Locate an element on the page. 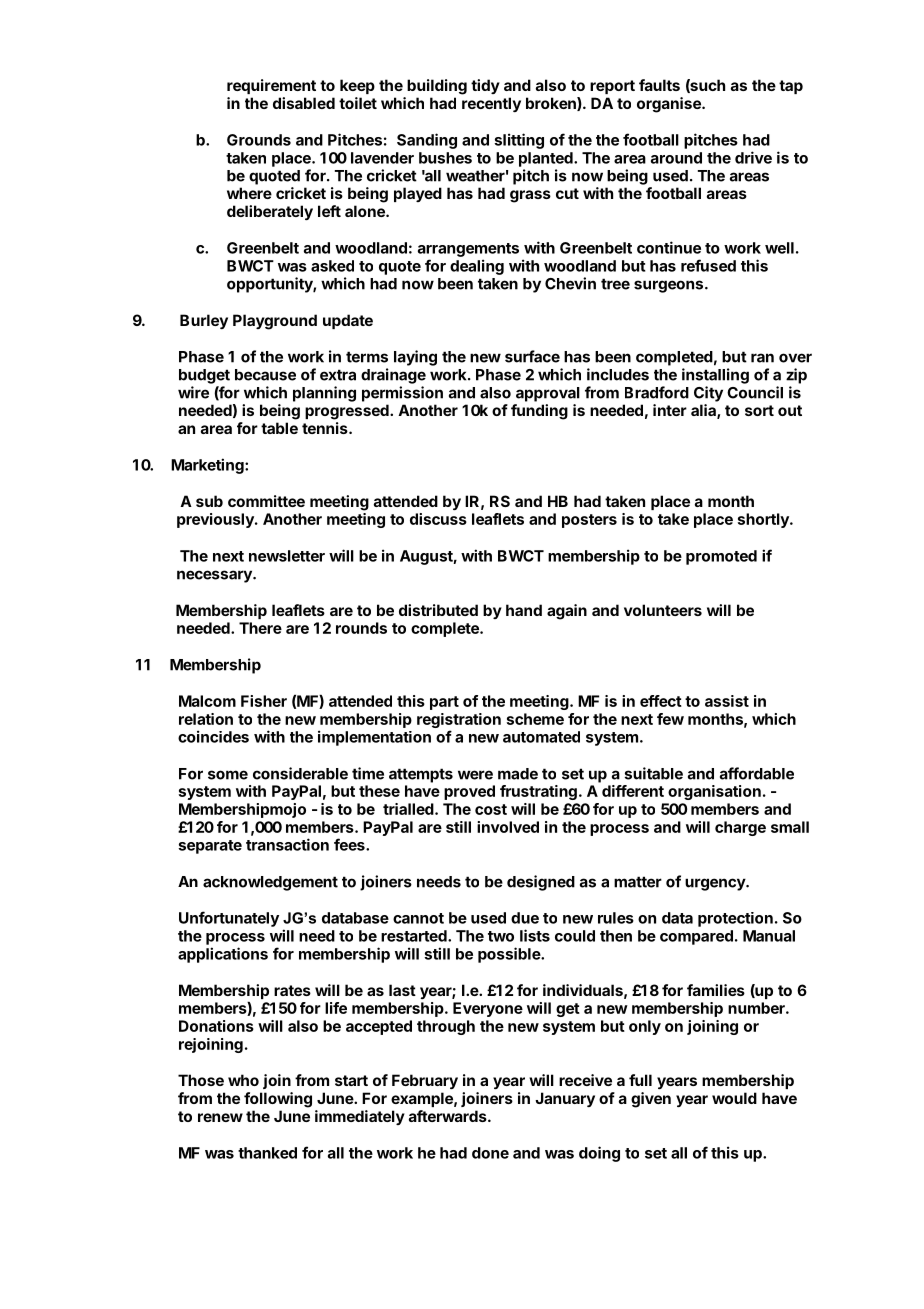 The height and width of the page is (1309, 924). drive is located at coordinates (753, 157).
